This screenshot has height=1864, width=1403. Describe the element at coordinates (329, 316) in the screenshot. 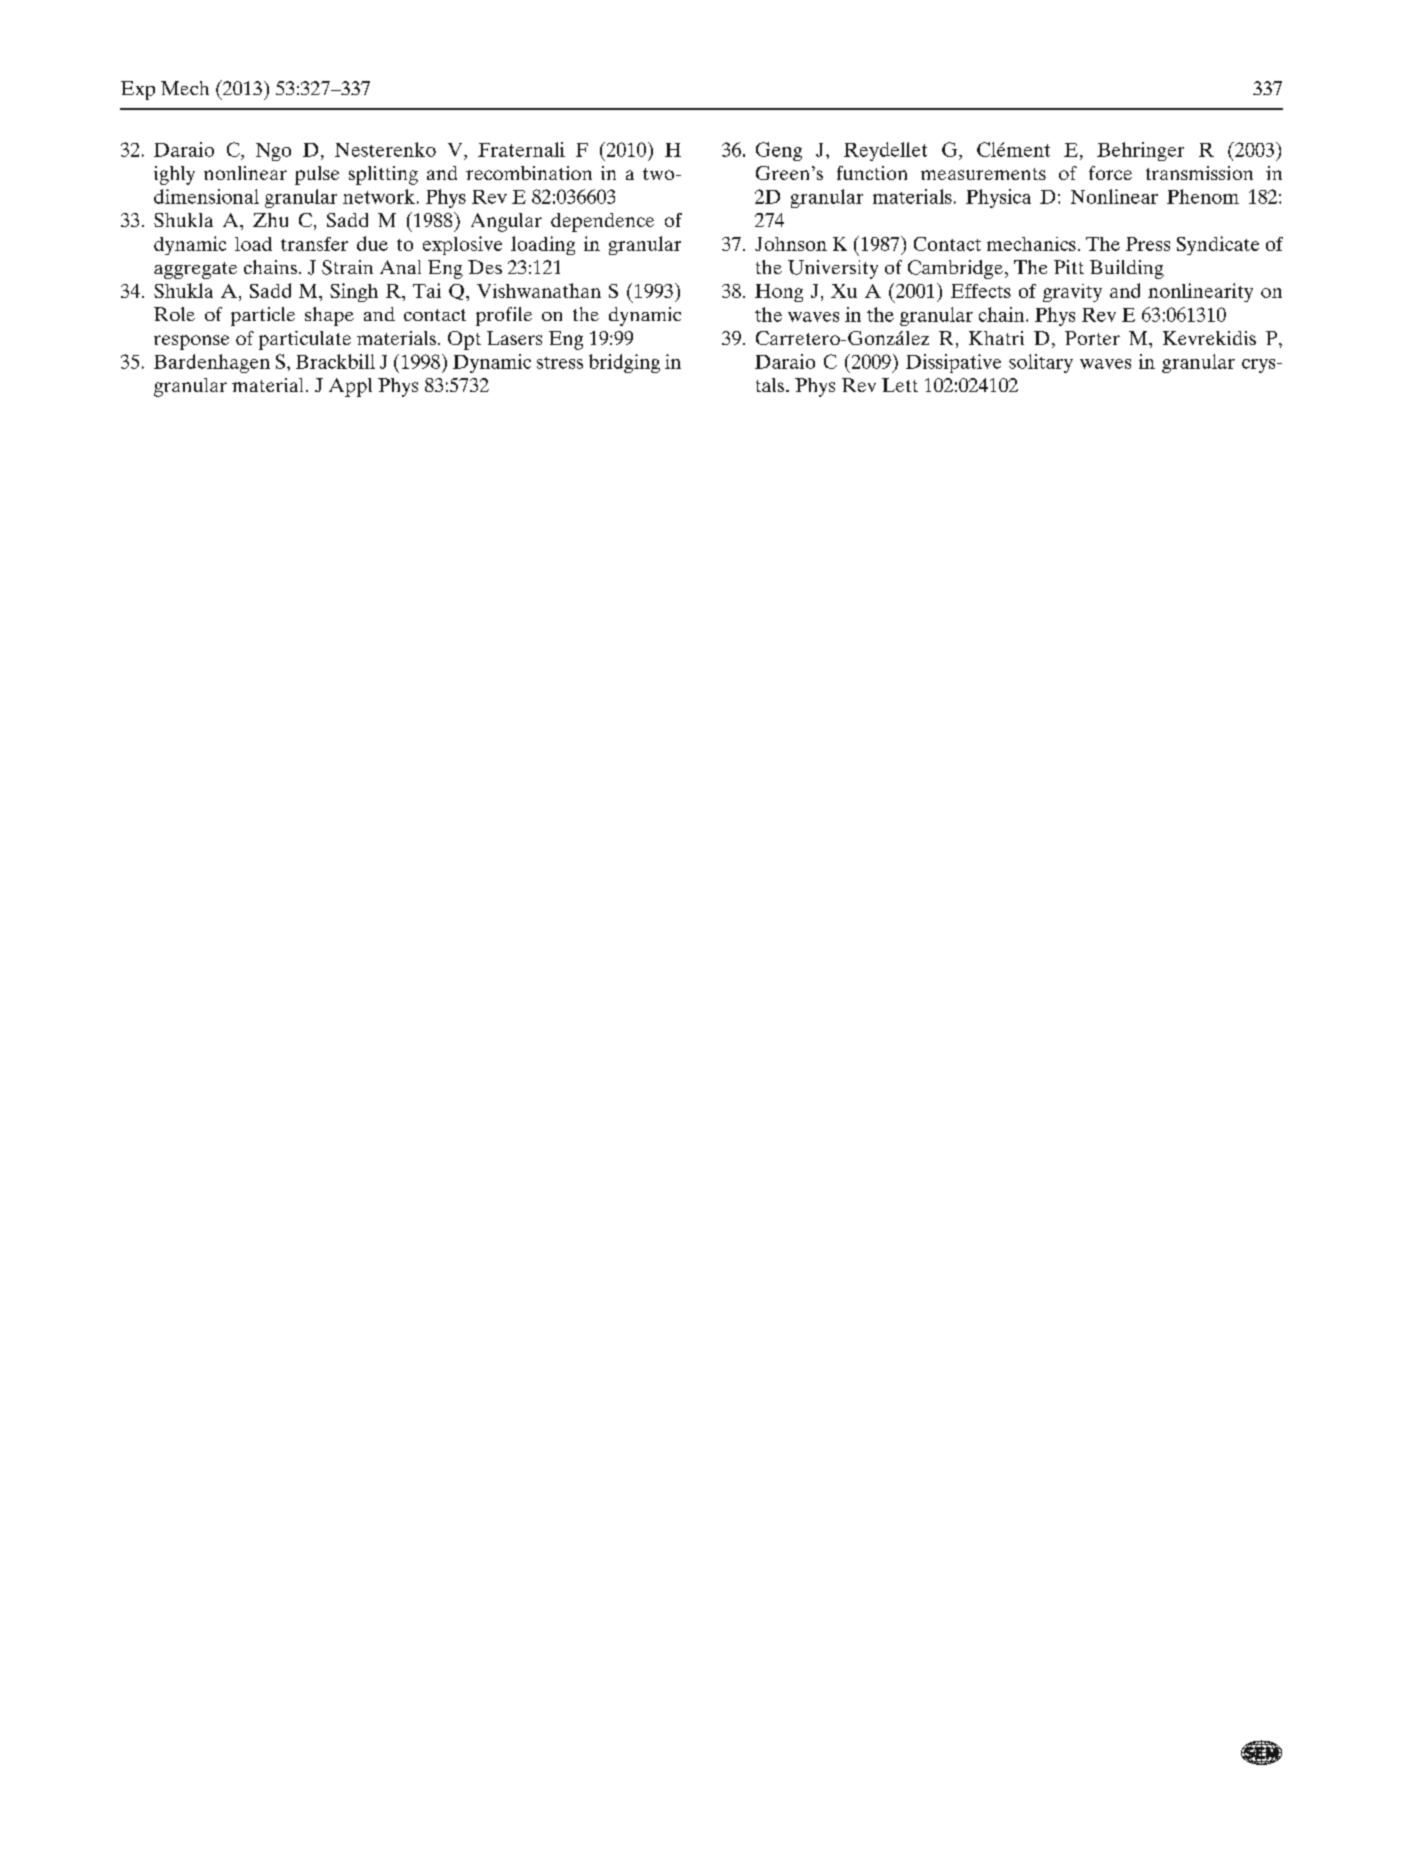

I see `shape` at that location.
